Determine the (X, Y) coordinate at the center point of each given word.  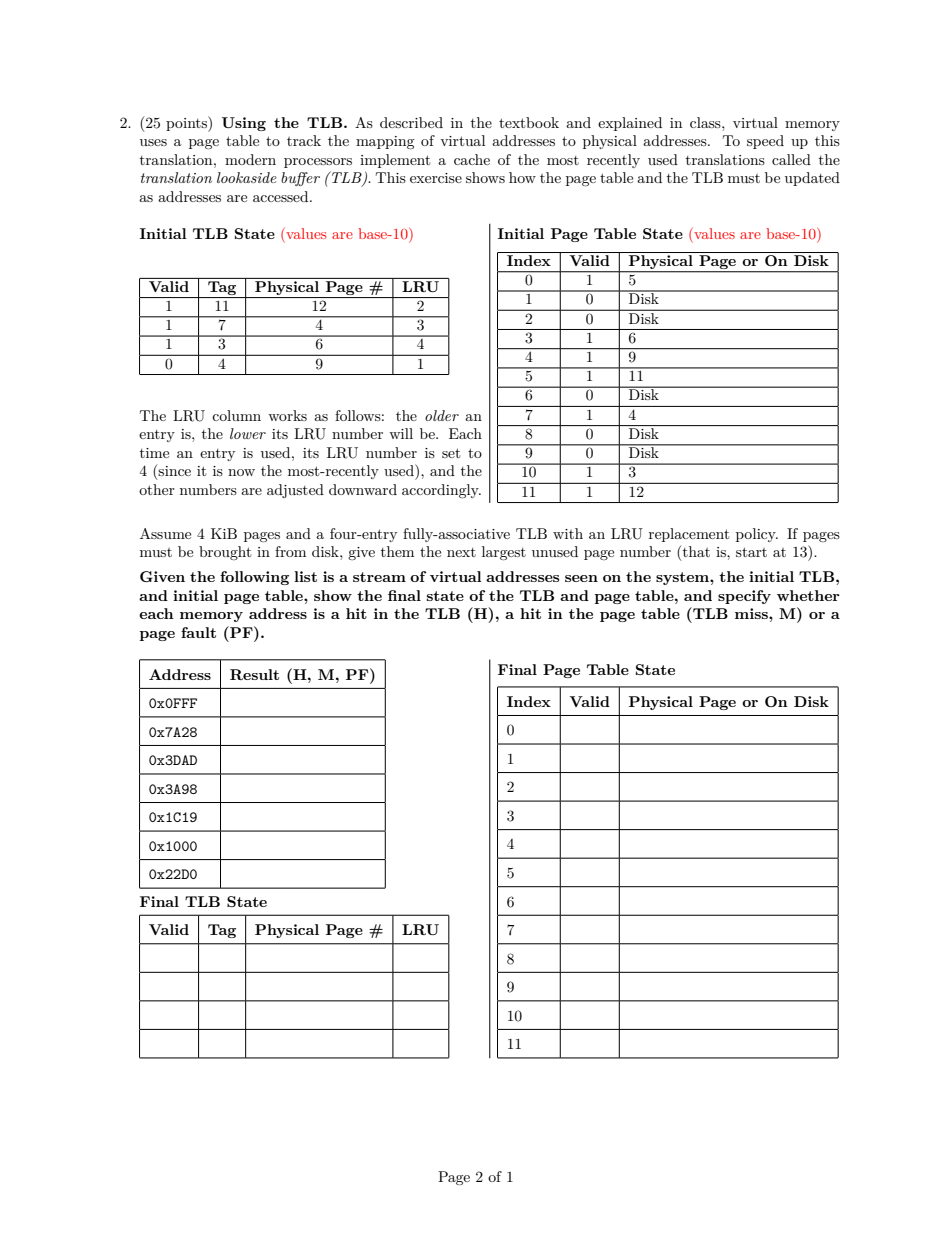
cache (472, 159)
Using (244, 124)
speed (765, 142)
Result (254, 674)
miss (752, 613)
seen (581, 578)
